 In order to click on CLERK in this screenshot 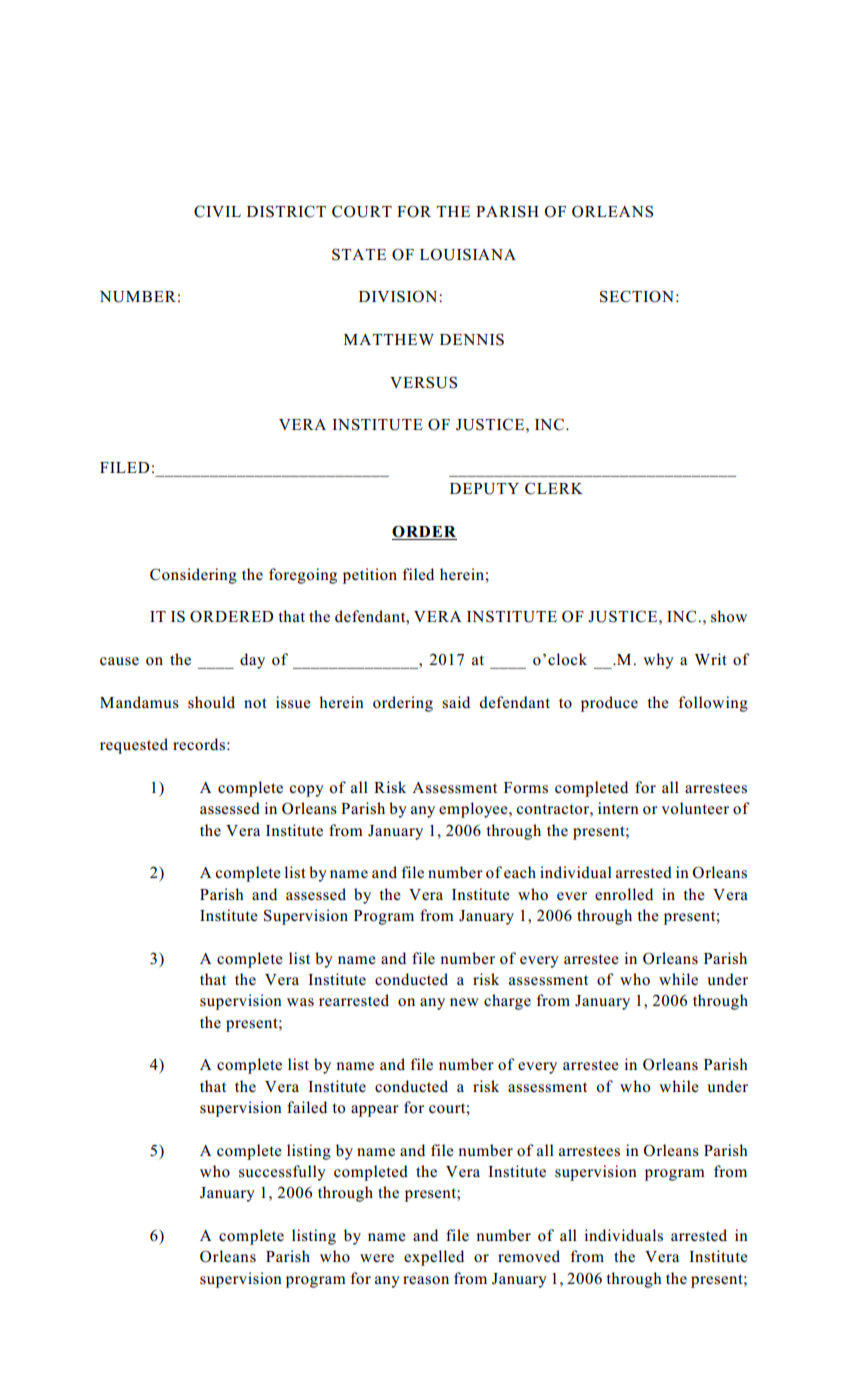, I will do `click(554, 488)`.
